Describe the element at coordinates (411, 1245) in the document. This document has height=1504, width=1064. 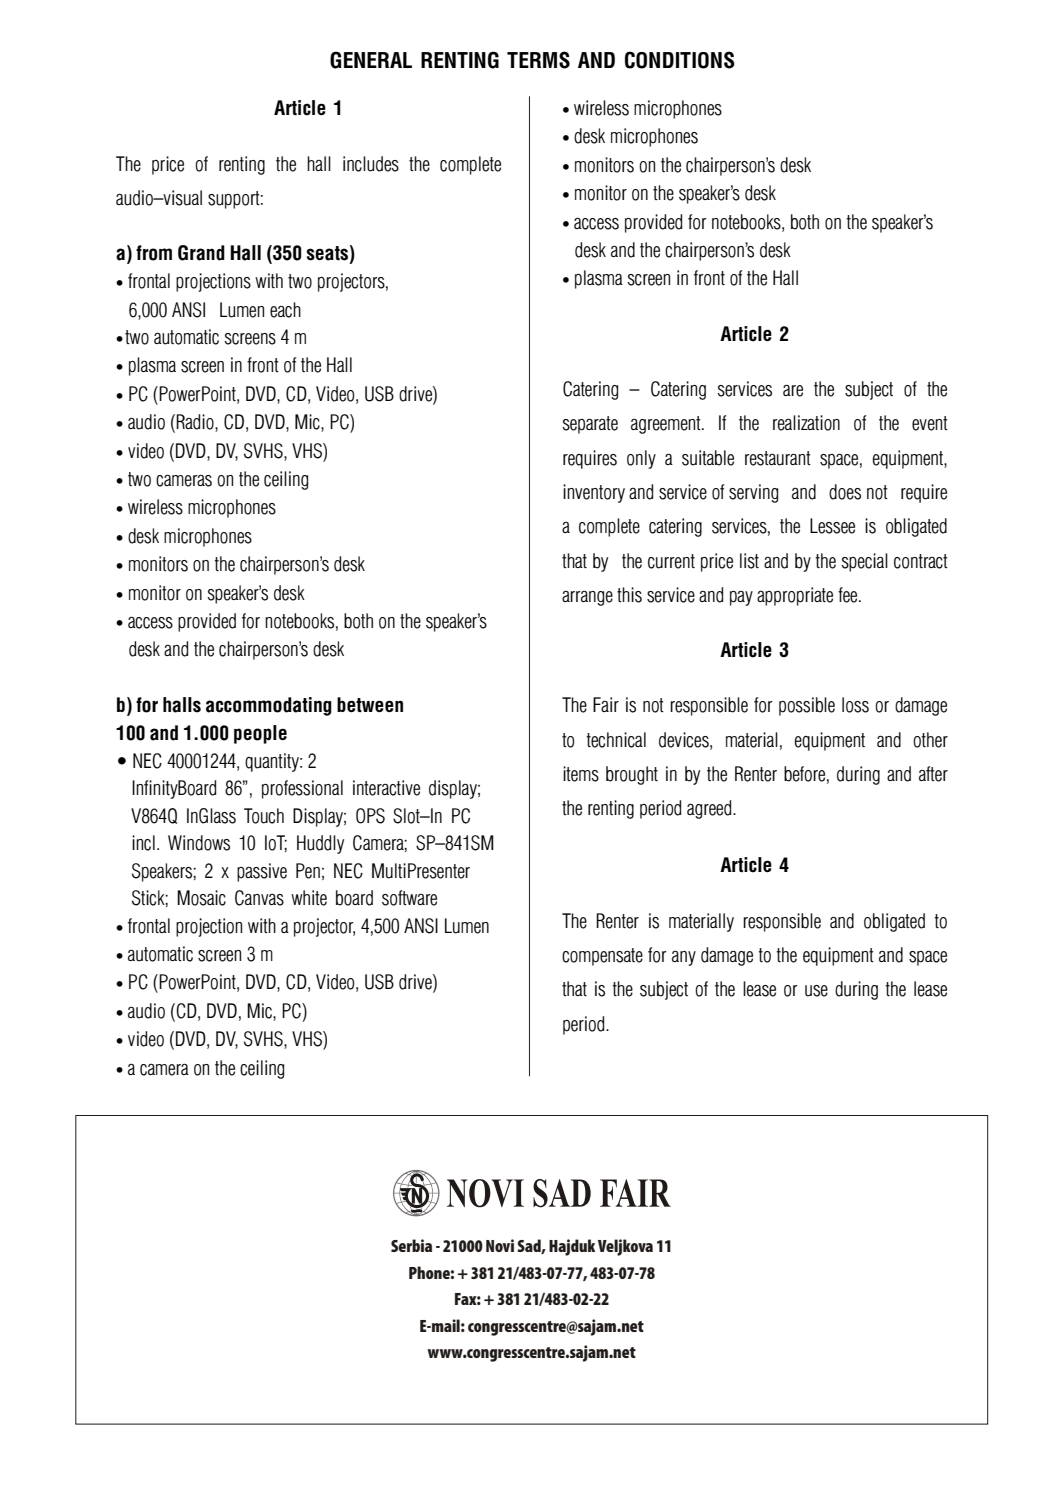
I see `Serbia` at that location.
